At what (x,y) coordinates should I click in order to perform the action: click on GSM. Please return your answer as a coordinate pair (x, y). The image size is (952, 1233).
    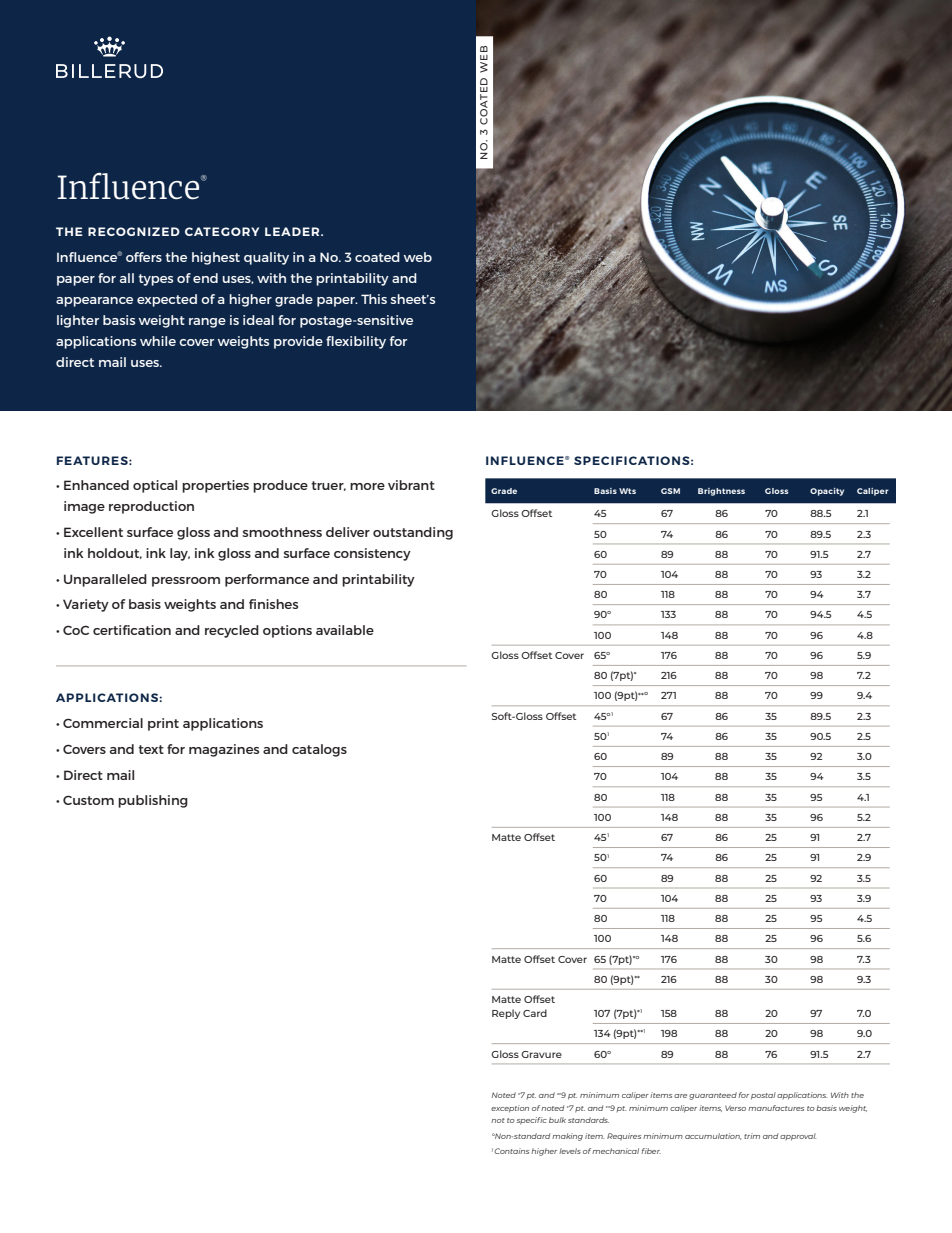
    Looking at the image, I should click on (670, 491).
